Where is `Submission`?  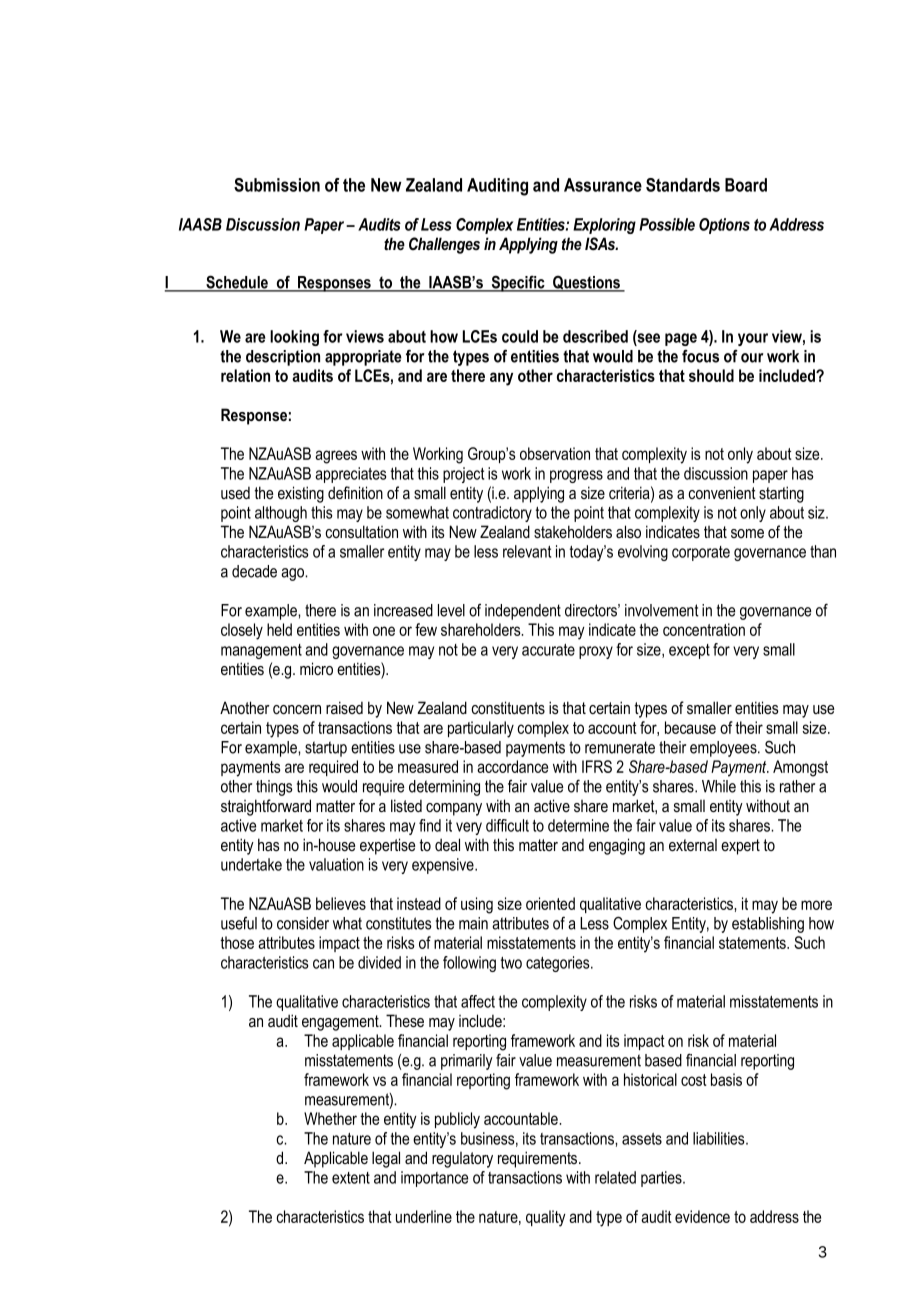
Submission is located at coordinates (277, 185).
